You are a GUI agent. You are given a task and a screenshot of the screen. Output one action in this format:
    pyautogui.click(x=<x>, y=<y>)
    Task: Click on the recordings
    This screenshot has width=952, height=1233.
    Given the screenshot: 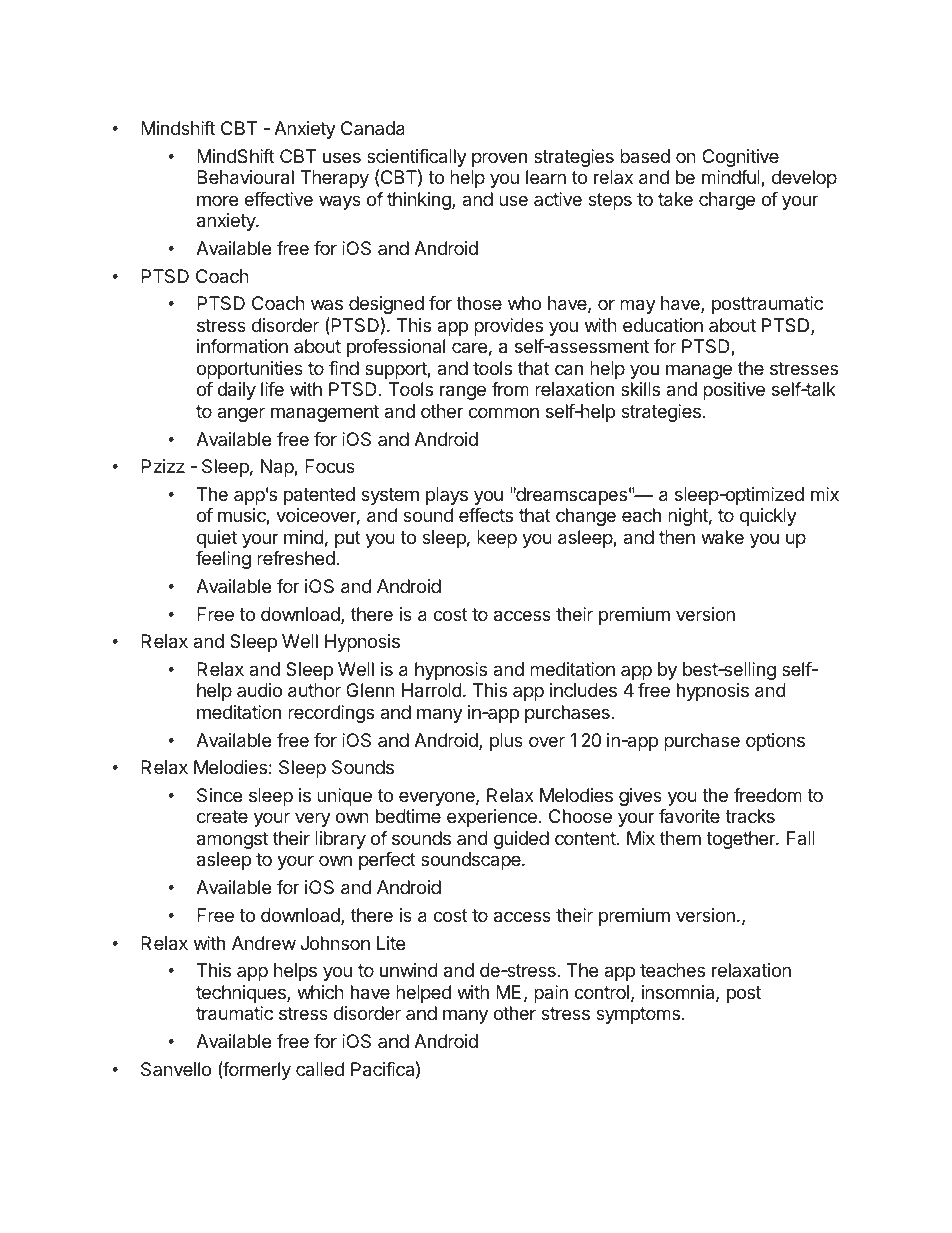 What is the action you would take?
    pyautogui.click(x=331, y=714)
